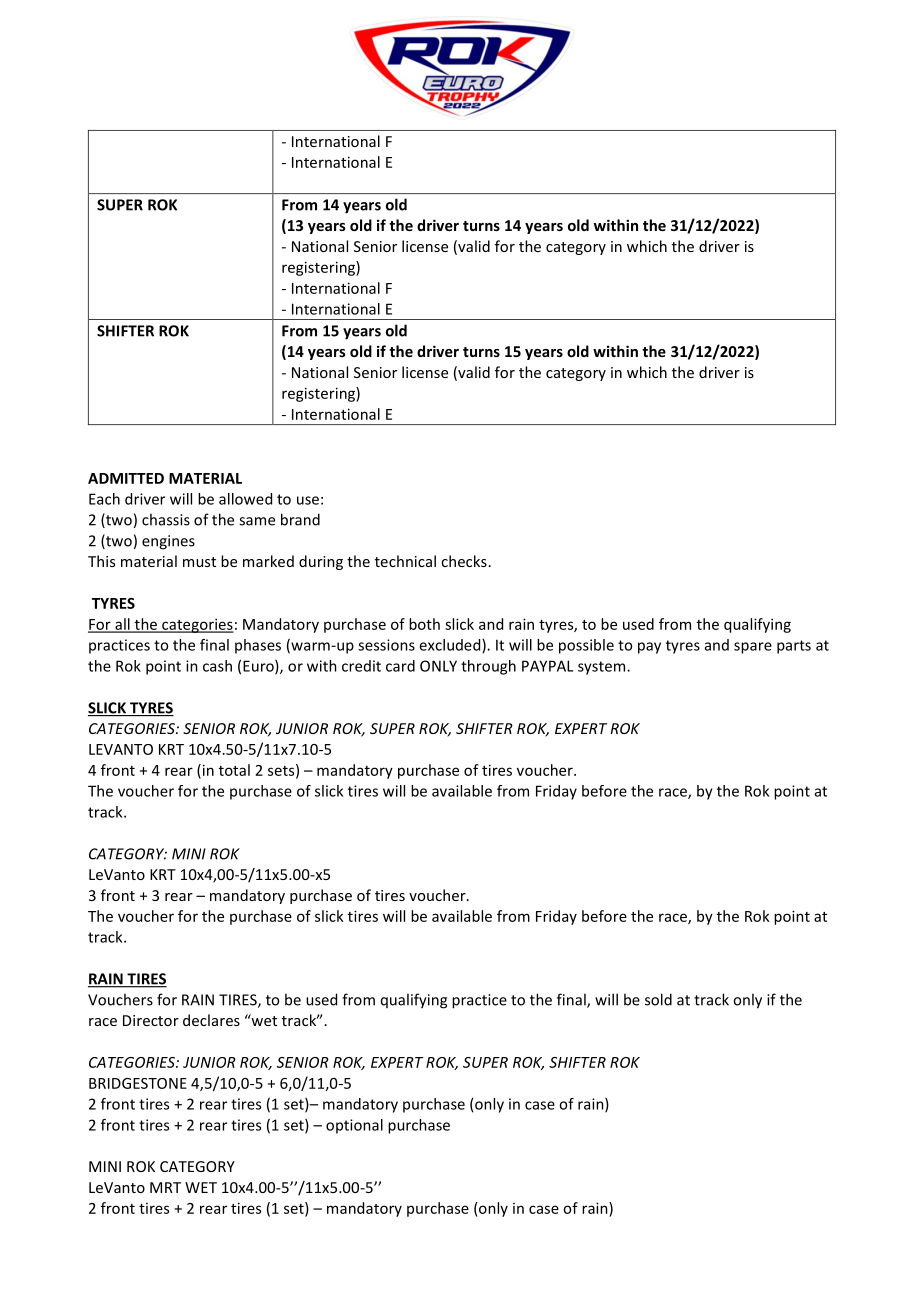  What do you see at coordinates (464, 561) in the document?
I see `checks` at bounding box center [464, 561].
